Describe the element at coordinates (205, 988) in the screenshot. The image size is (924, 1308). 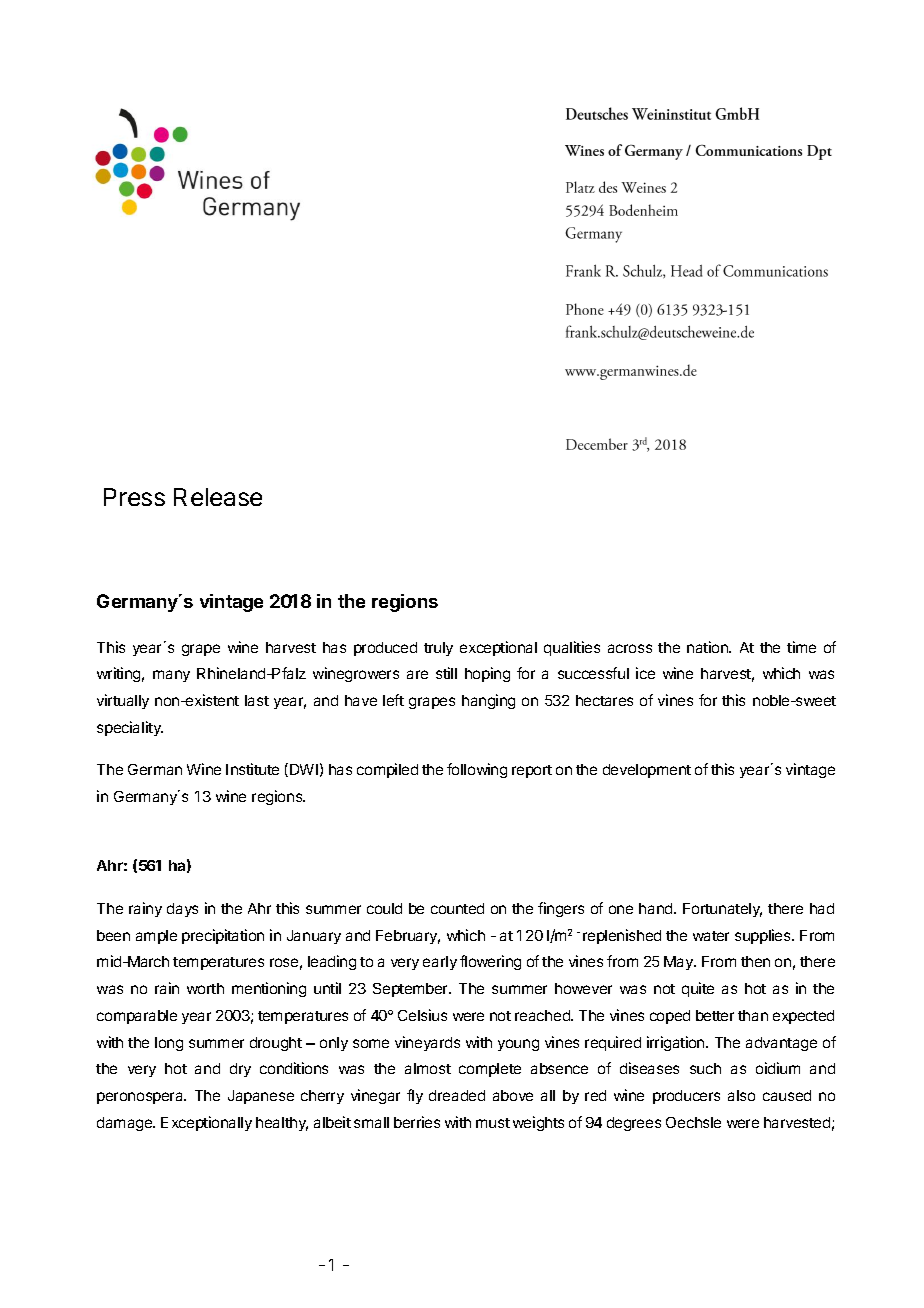
I see `worth` at that location.
